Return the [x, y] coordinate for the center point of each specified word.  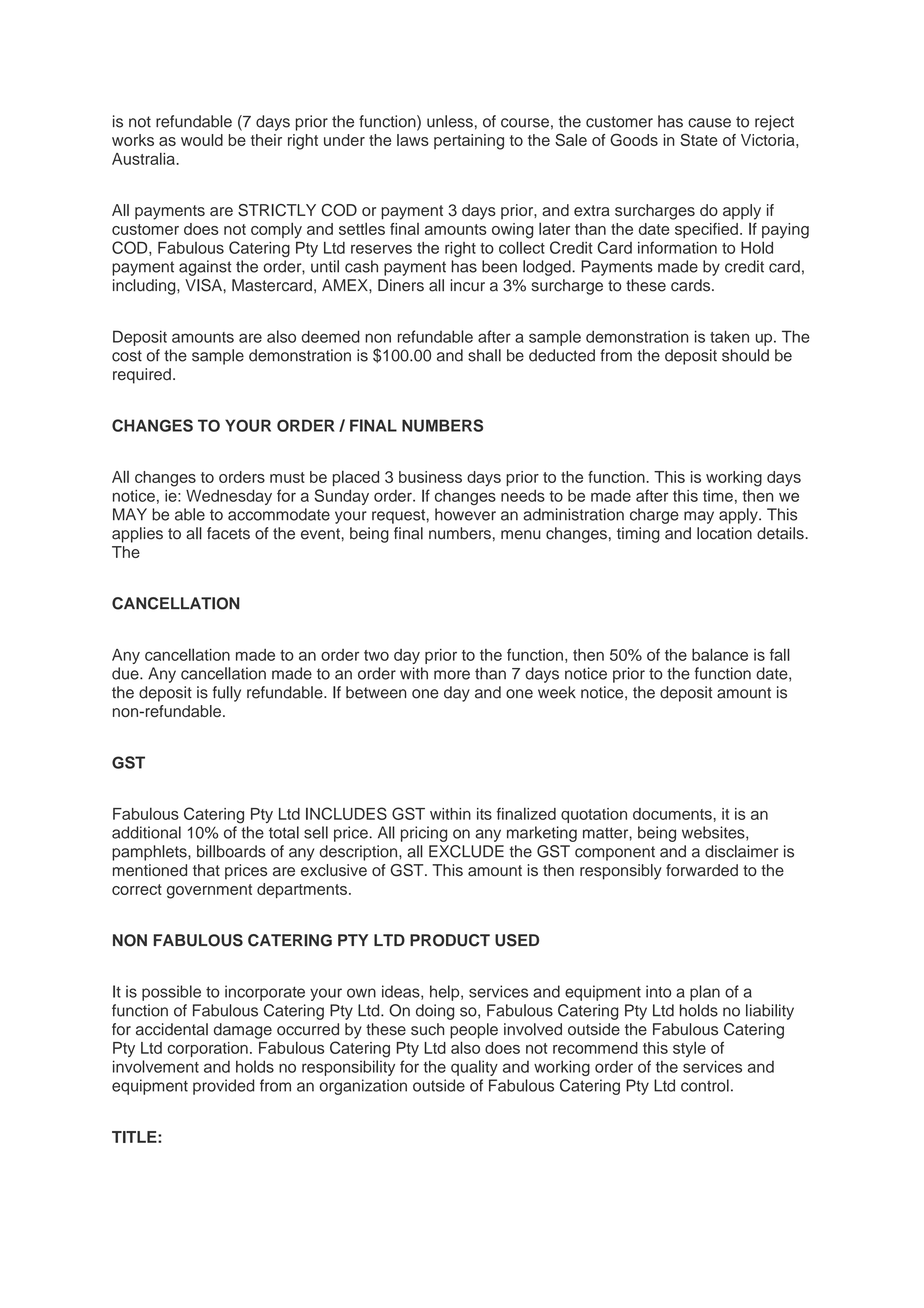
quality [474, 1068]
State [699, 139]
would [202, 140]
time [718, 496]
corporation [207, 1049]
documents [672, 814]
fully [227, 694]
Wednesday [229, 497]
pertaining [469, 142]
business [430, 477]
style [689, 1049]
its [484, 814]
